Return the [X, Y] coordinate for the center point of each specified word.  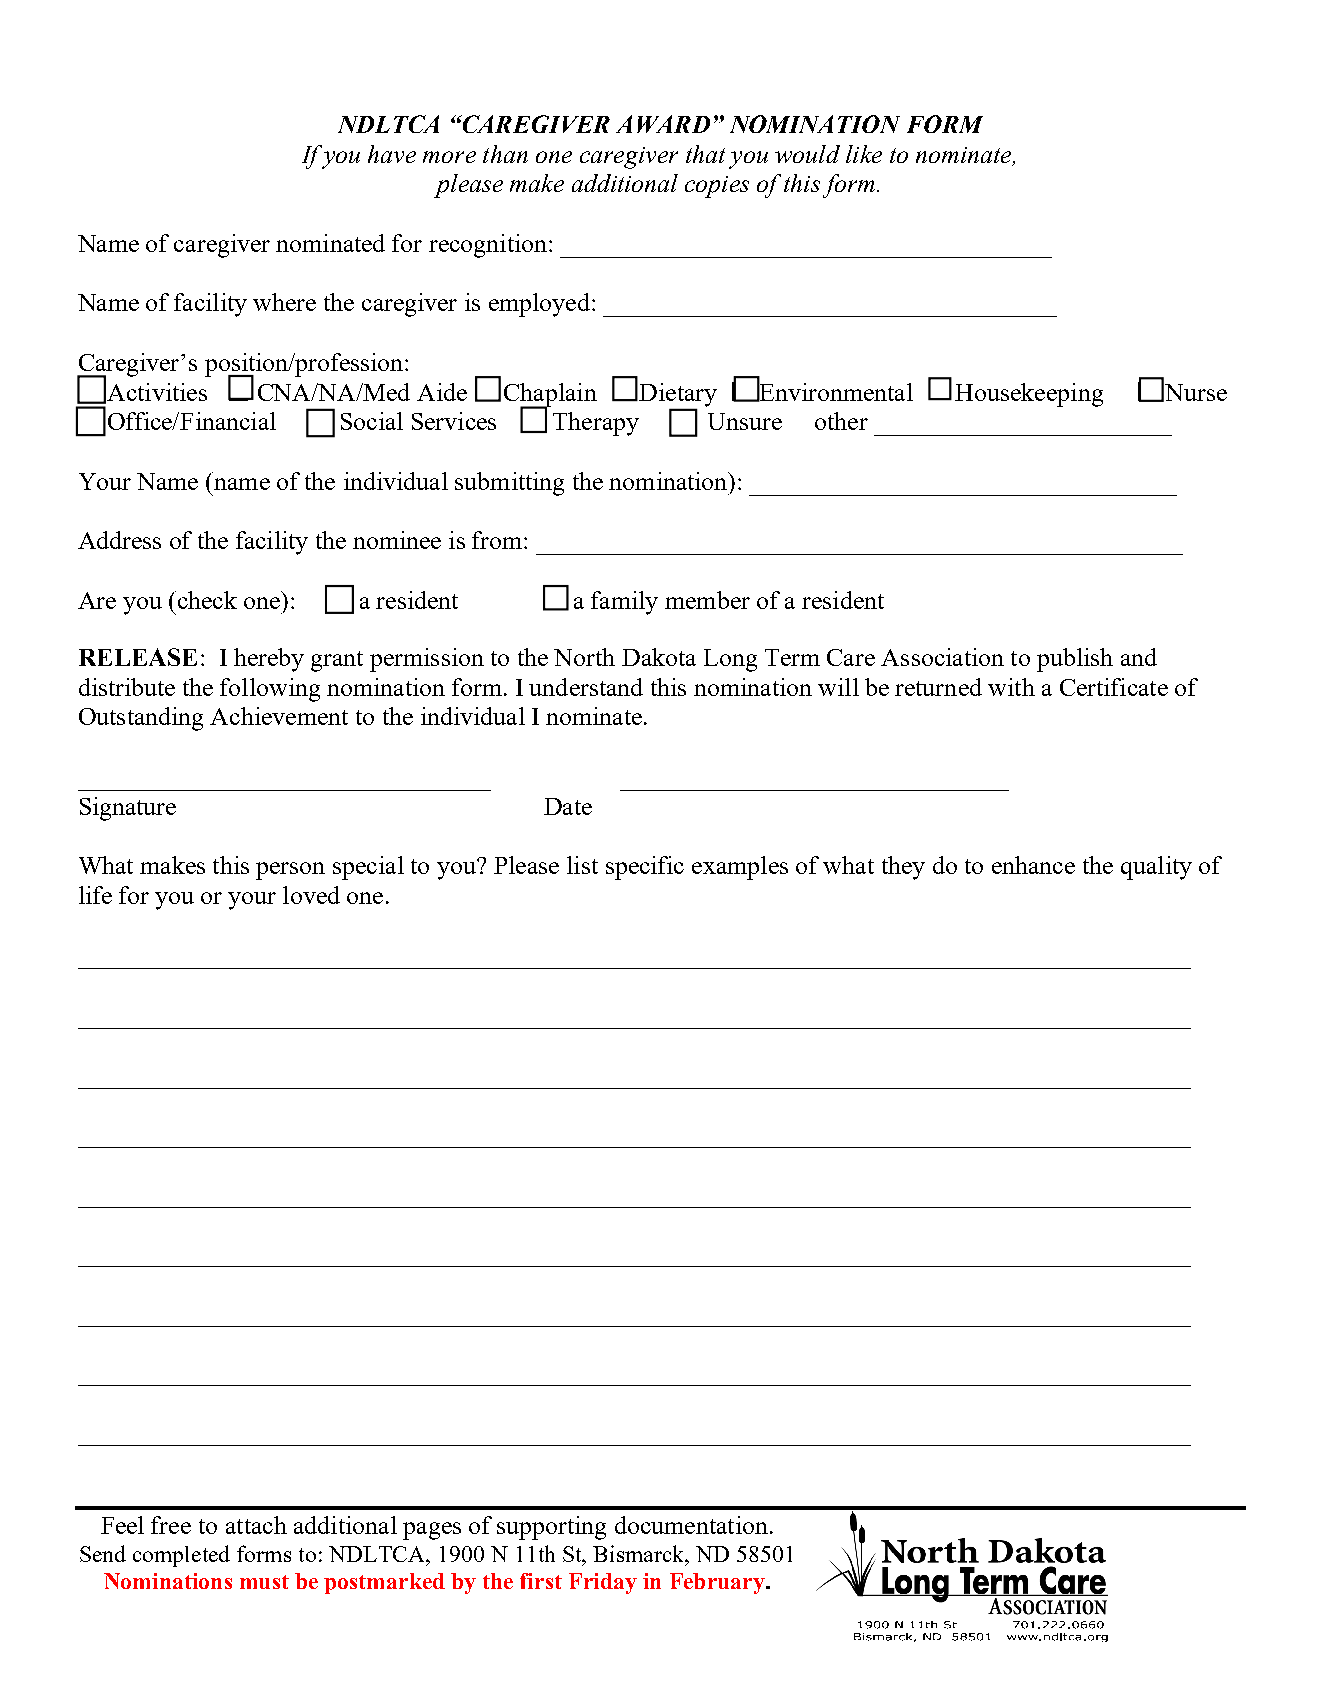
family [624, 603]
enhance [1033, 865]
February [718, 1583]
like [864, 154]
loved [311, 895]
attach [256, 1525]
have [392, 154]
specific [645, 868]
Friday [603, 1583]
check [206, 600]
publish [1075, 660]
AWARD [663, 124]
